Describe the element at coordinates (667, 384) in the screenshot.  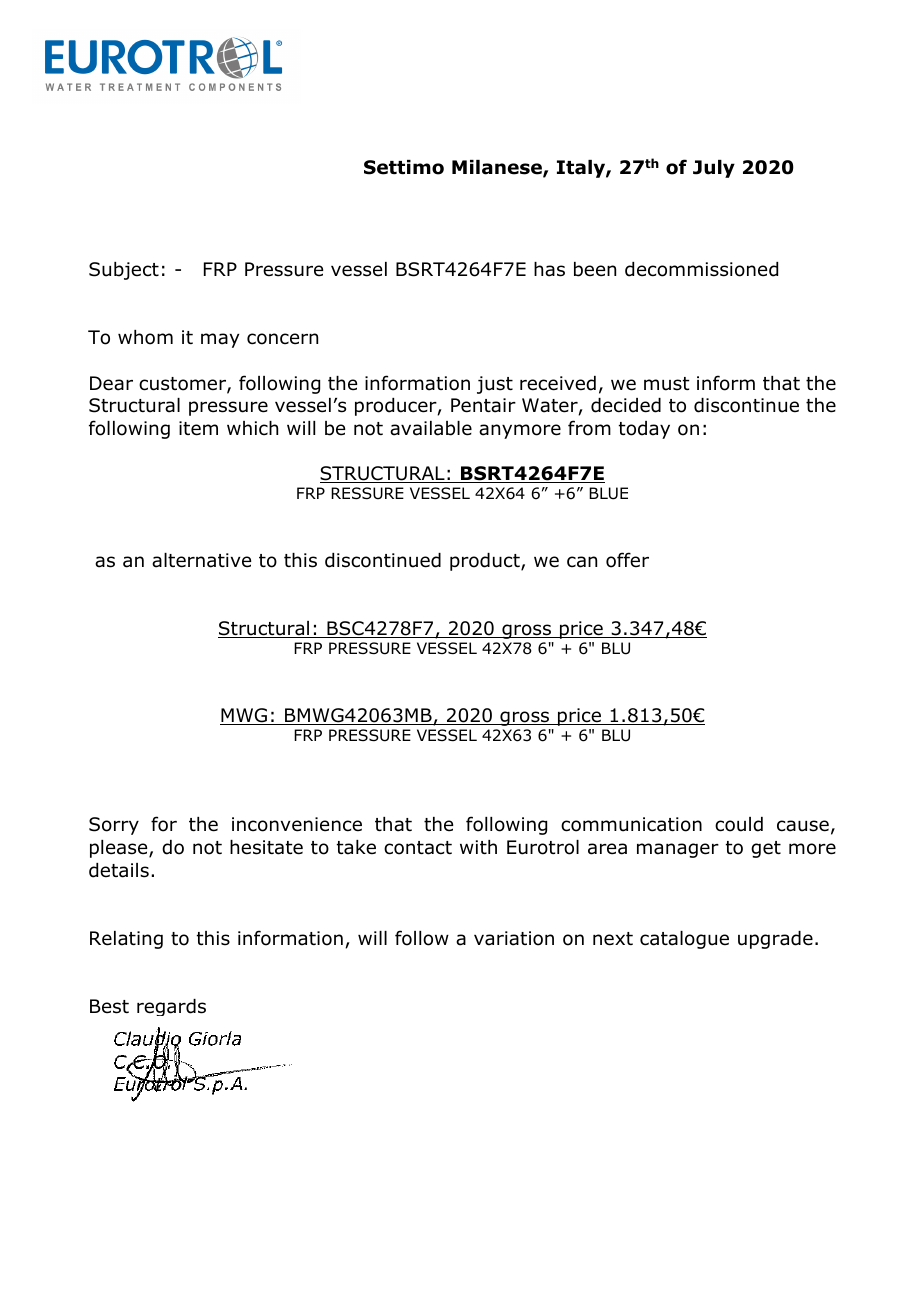
I see `must` at that location.
